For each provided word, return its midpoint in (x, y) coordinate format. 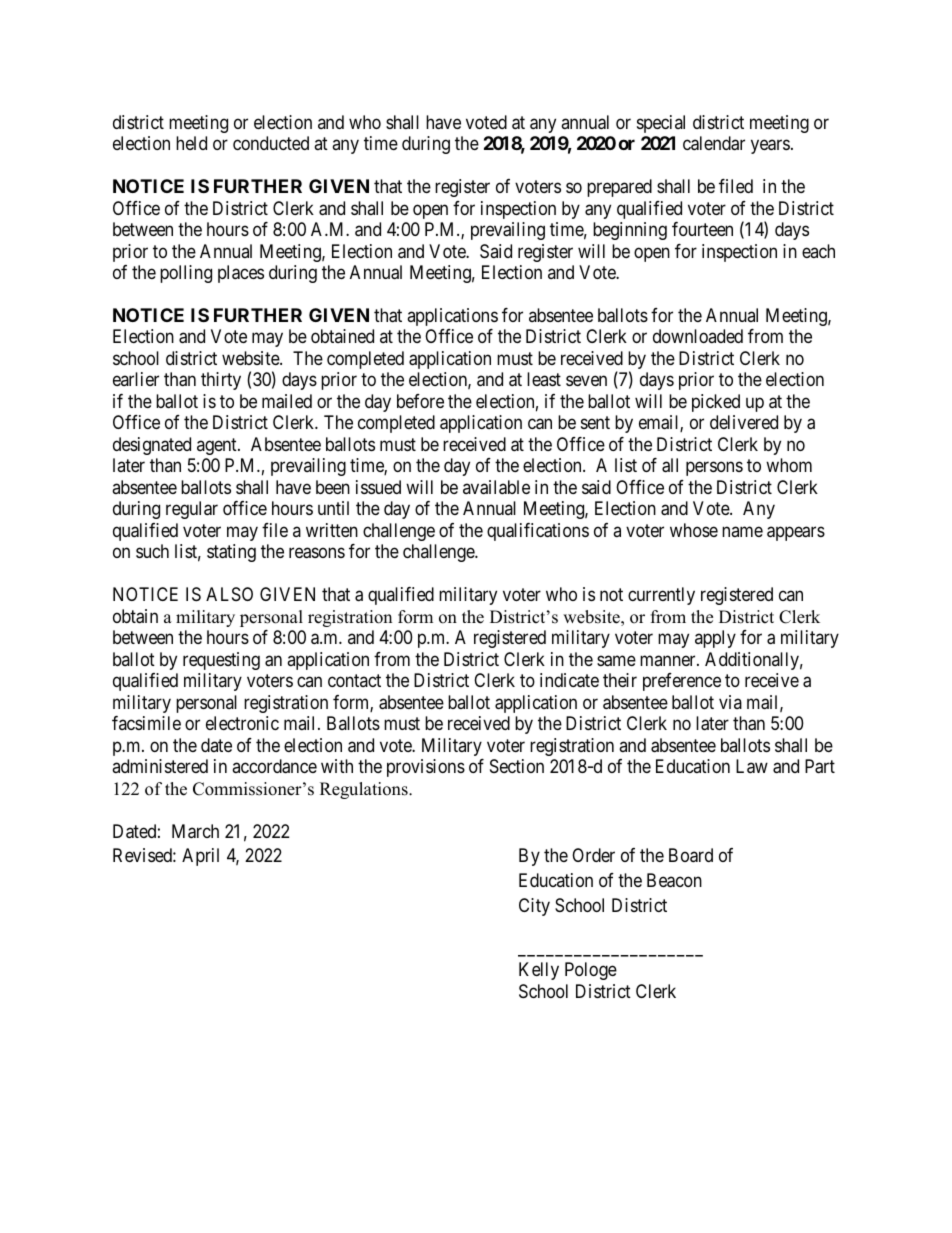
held (191, 143)
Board (691, 855)
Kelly (539, 971)
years (770, 147)
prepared (619, 188)
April (200, 857)
